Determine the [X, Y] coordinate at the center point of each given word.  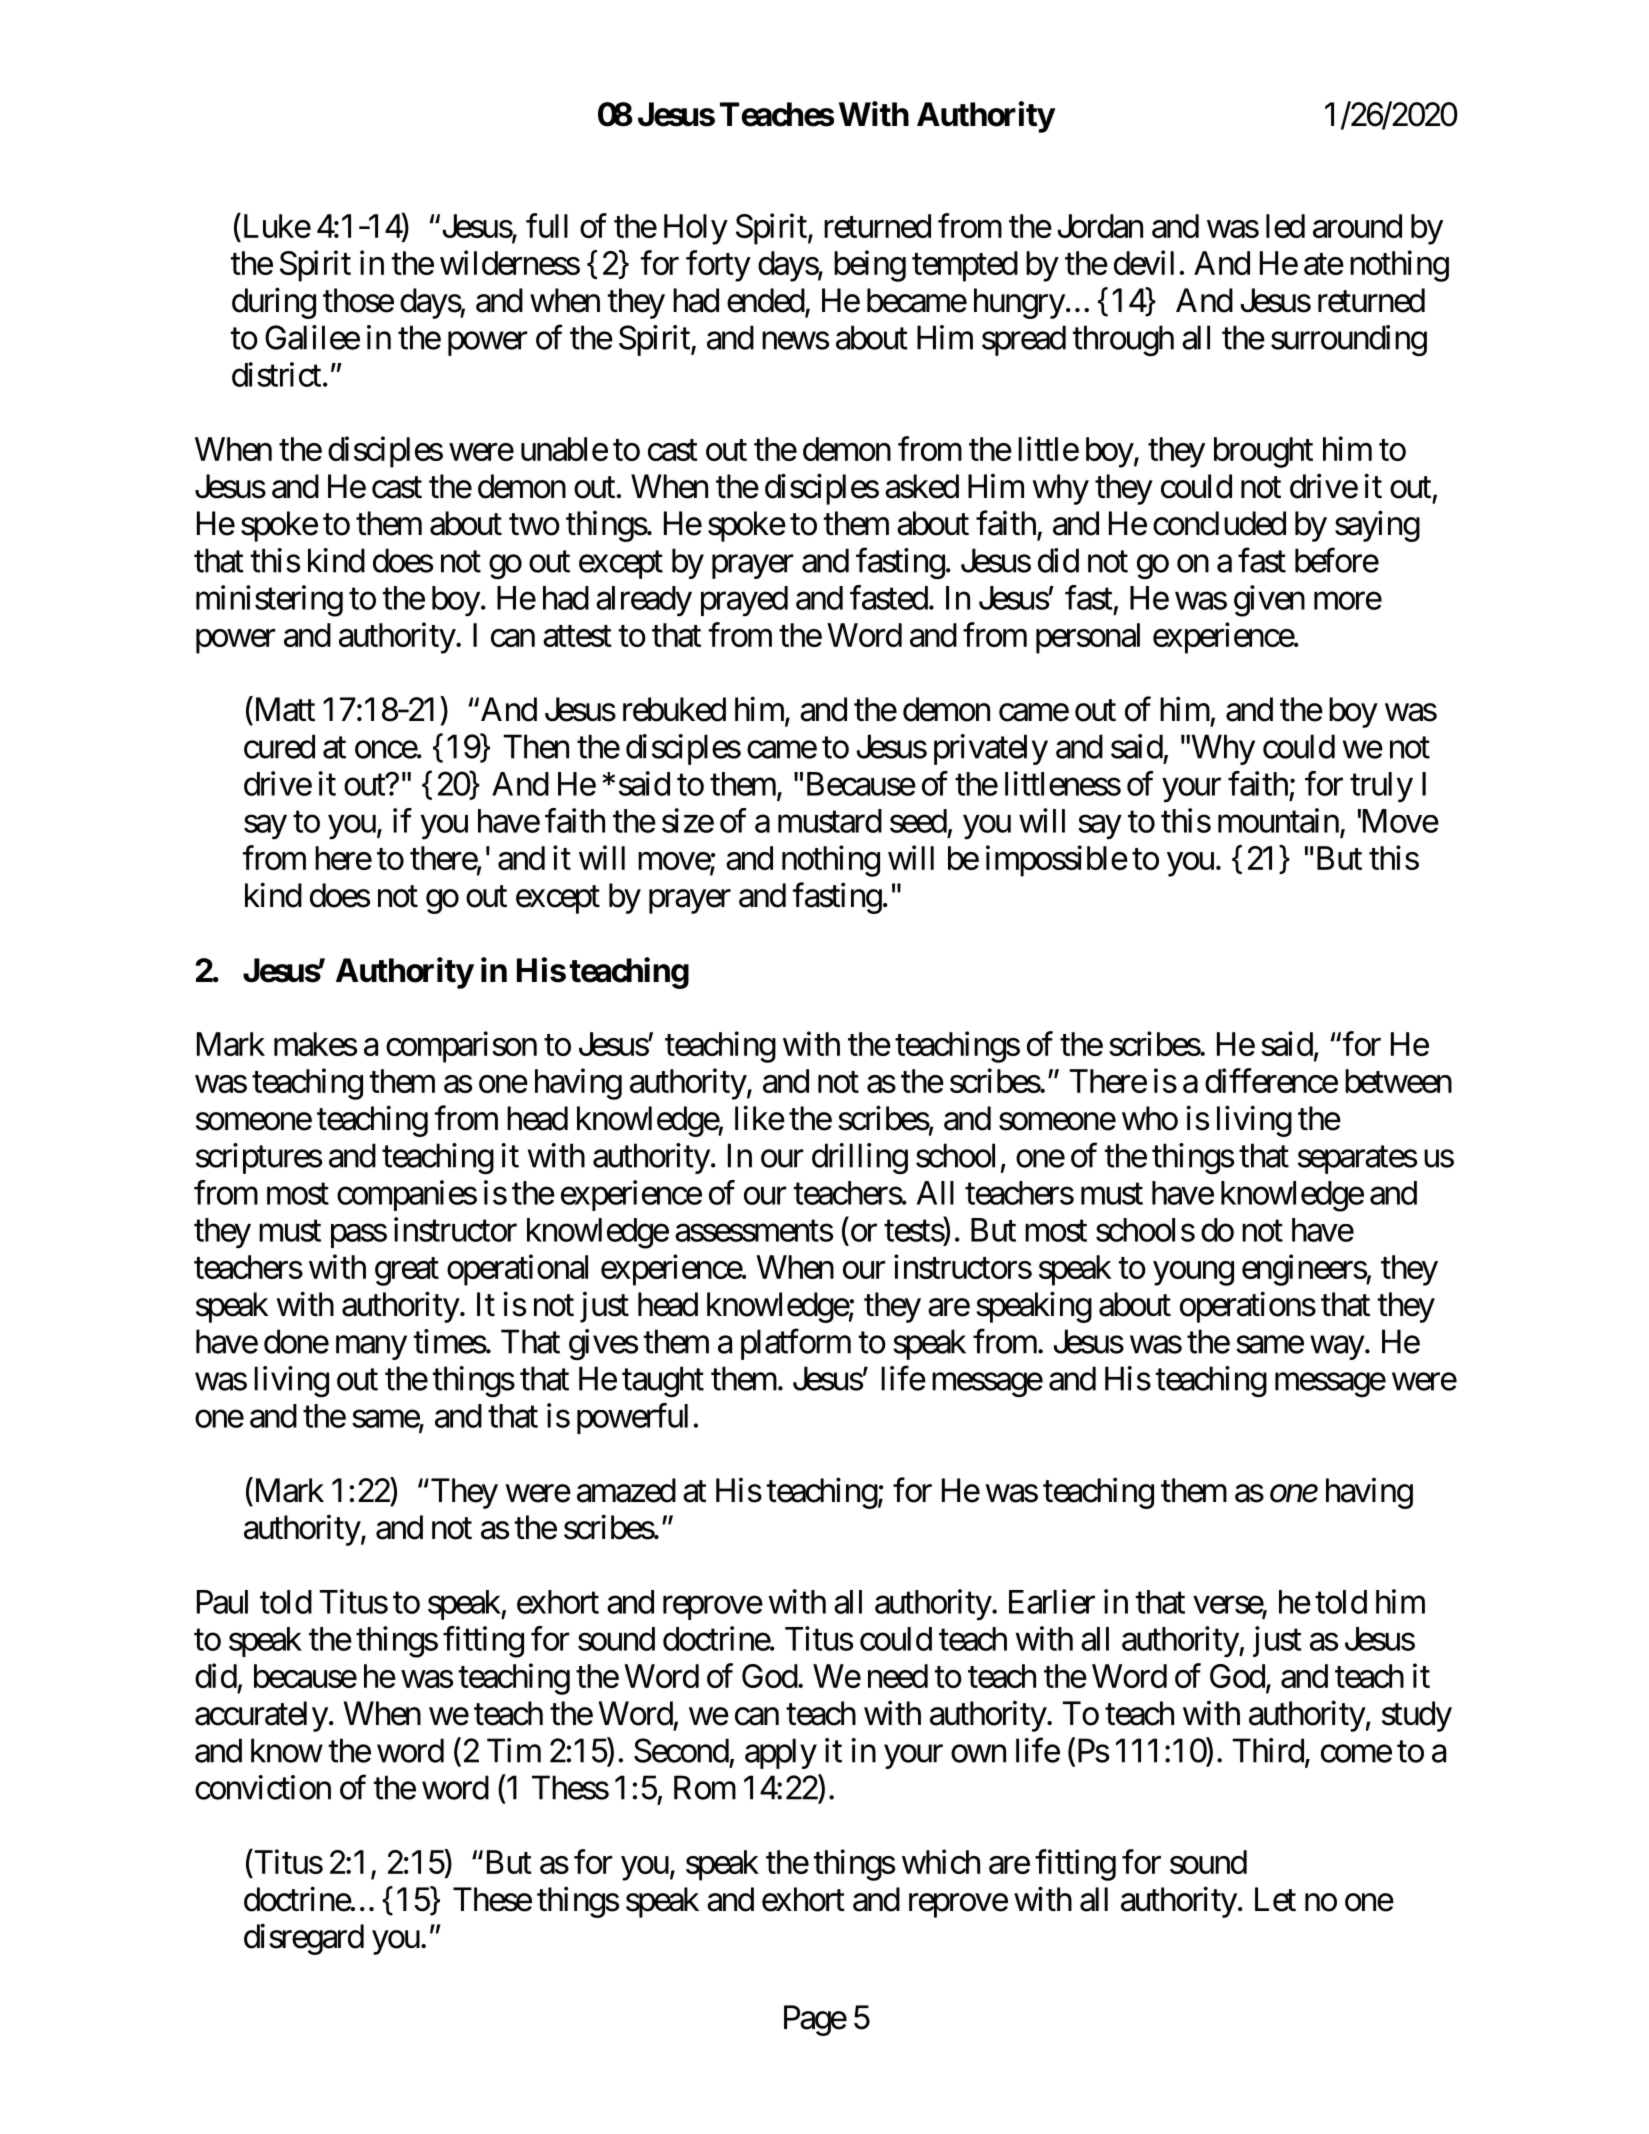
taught [663, 1382]
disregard [304, 1939]
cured [279, 746]
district [276, 374]
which [941, 1861]
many [371, 1348]
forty [718, 266]
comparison [461, 1047]
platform [796, 1344]
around [1357, 226]
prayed [744, 601]
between [1398, 1081]
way [1337, 1348]
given [1269, 601]
